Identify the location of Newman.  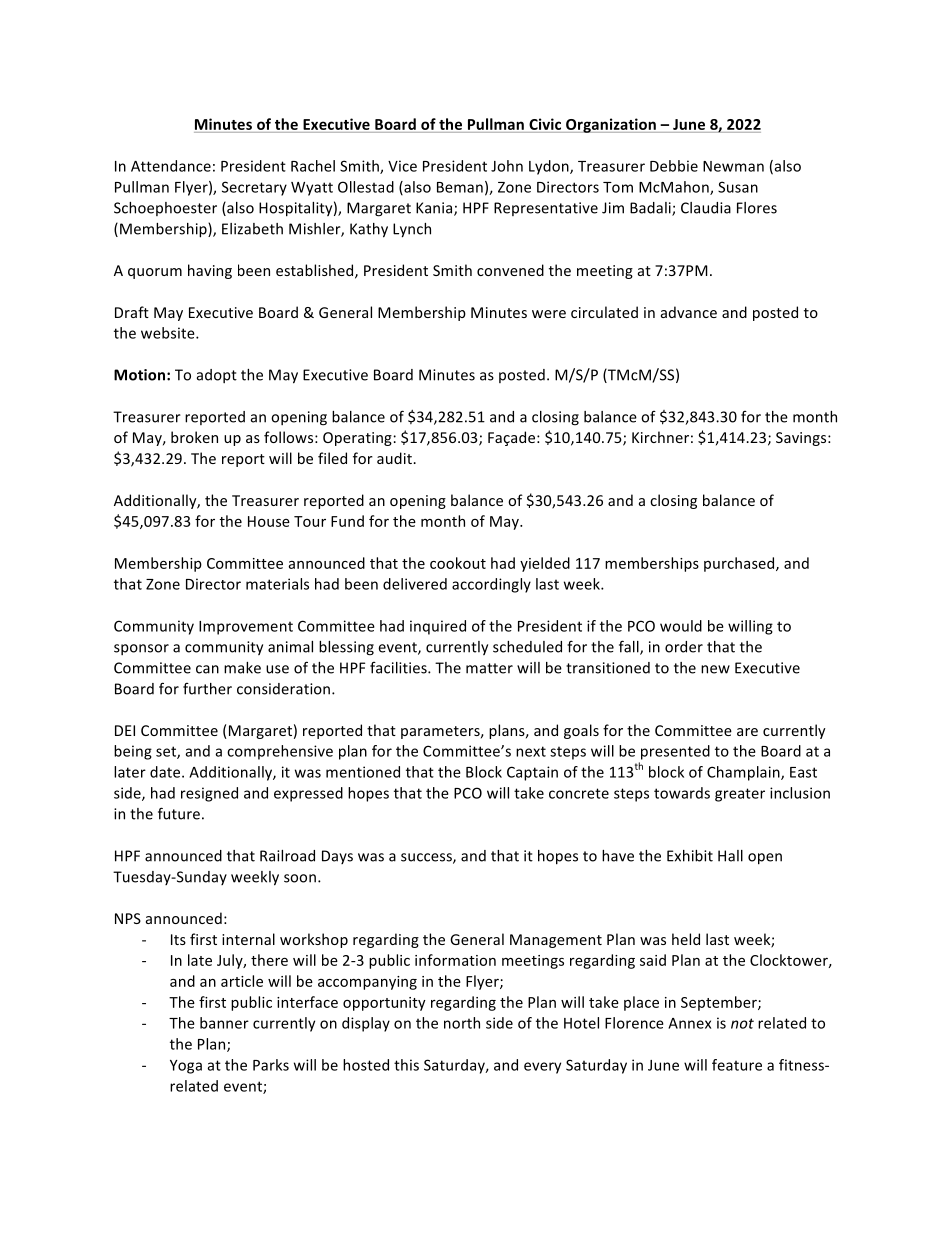
(733, 166).
